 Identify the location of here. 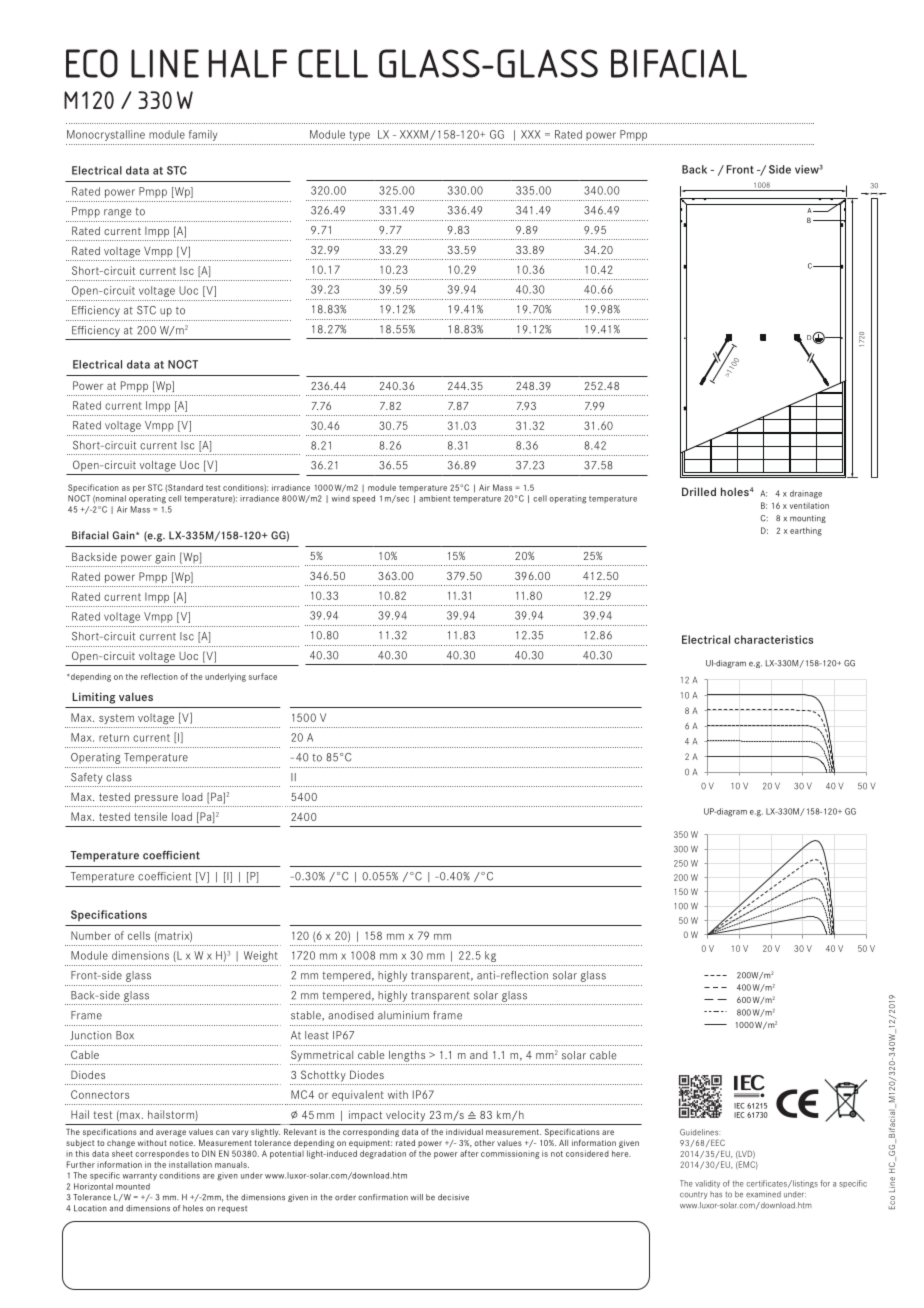
(621, 1153).
